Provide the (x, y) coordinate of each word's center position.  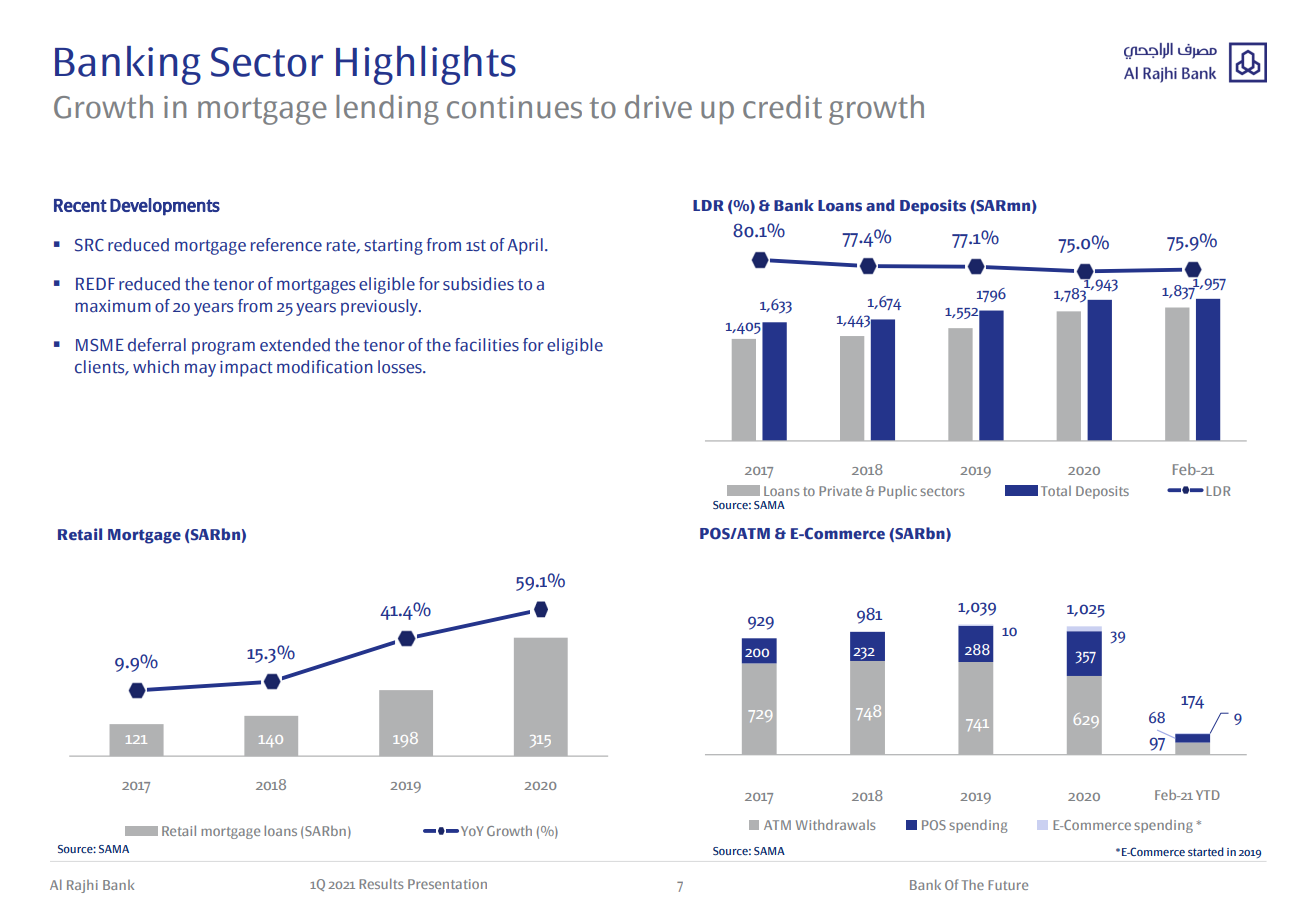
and (880, 205)
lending (387, 110)
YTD (1208, 795)
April (525, 246)
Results (381, 883)
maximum (113, 306)
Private (840, 491)
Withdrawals (835, 824)
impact (246, 369)
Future (1008, 885)
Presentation (447, 884)
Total (1056, 491)
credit (782, 107)
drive (658, 107)
